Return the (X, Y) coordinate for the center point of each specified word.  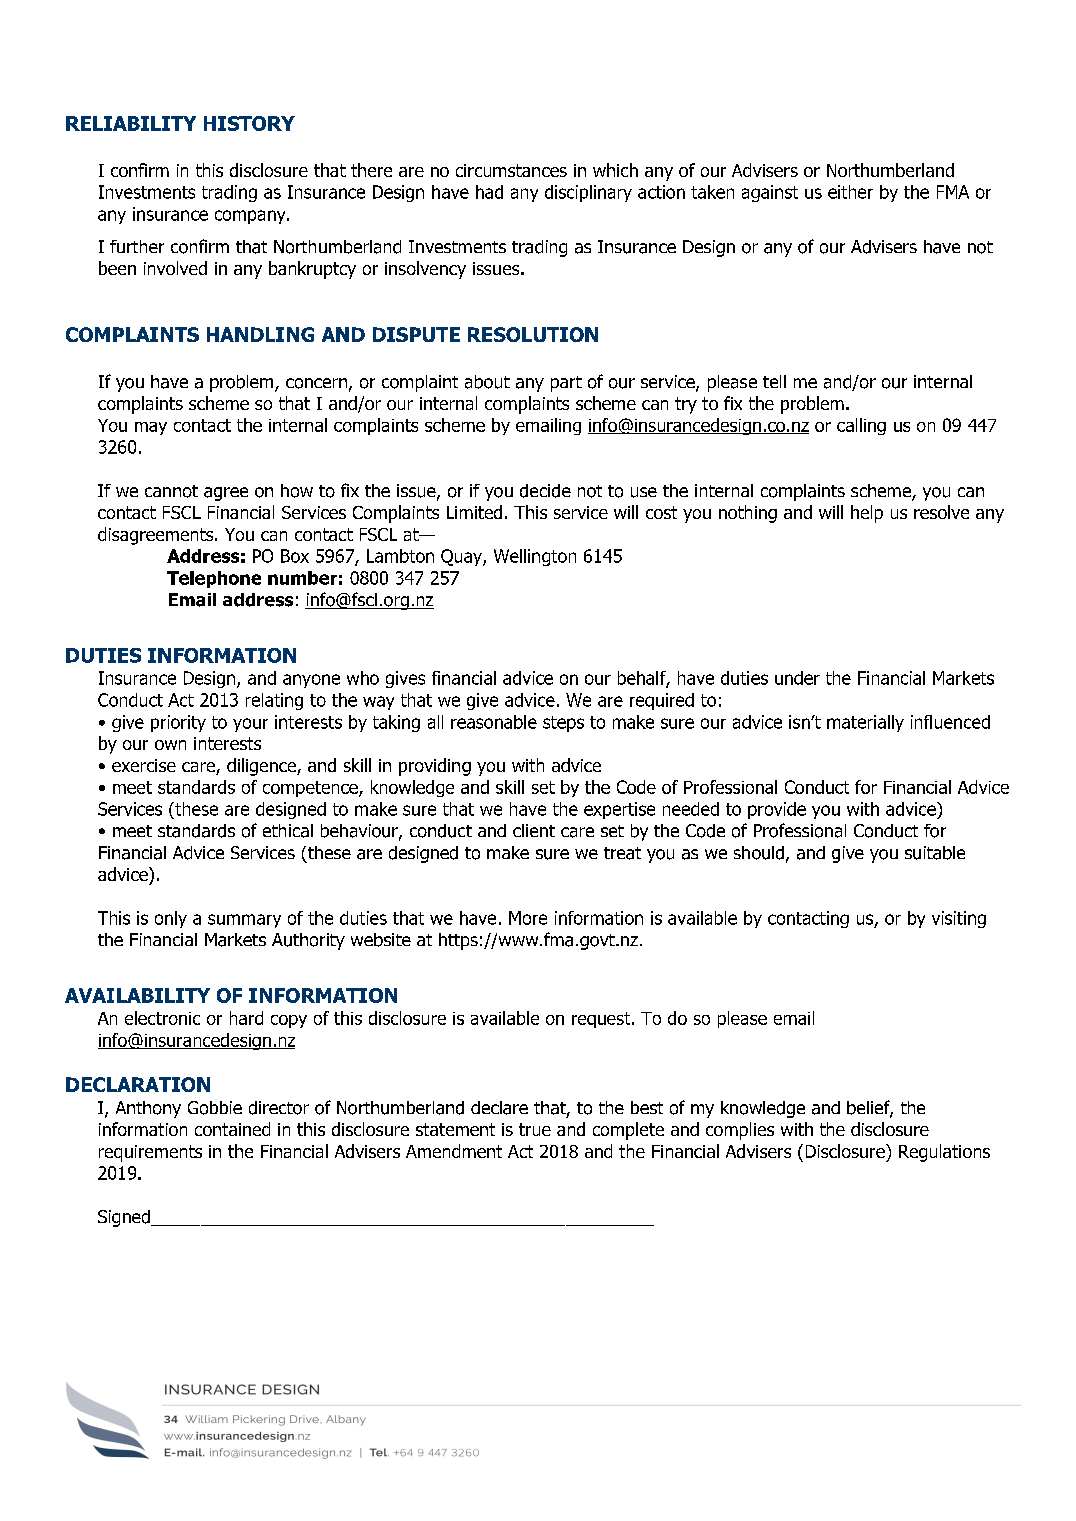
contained (232, 1129)
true (535, 1129)
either (850, 192)
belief (870, 1108)
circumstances (511, 170)
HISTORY (249, 123)
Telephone (214, 579)
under (797, 678)
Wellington (535, 557)
